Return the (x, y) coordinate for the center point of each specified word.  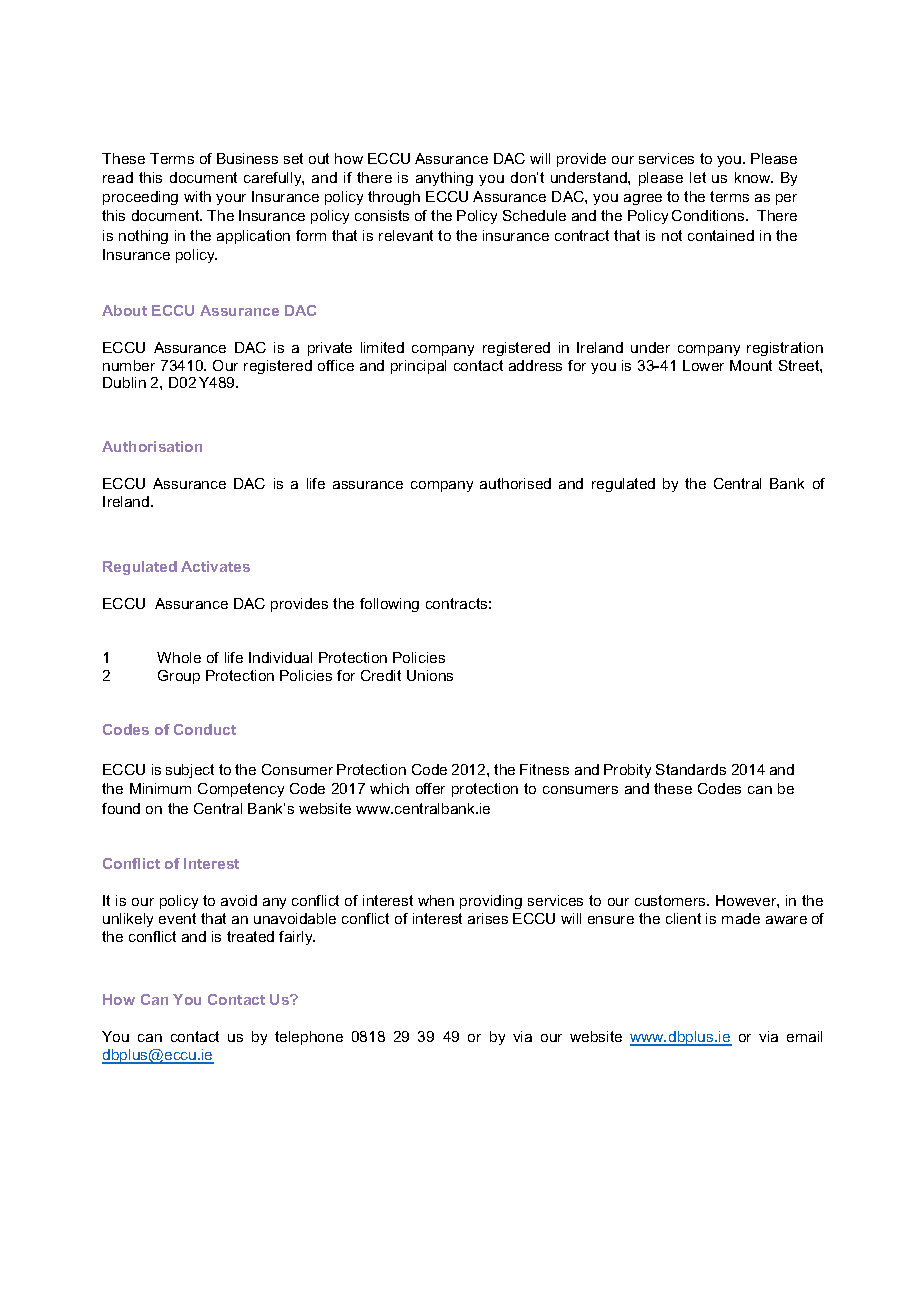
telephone (309, 1038)
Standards (691, 769)
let (698, 177)
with (197, 196)
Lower (703, 365)
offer (430, 788)
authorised (515, 483)
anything (444, 179)
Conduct (205, 729)
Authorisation (152, 446)
